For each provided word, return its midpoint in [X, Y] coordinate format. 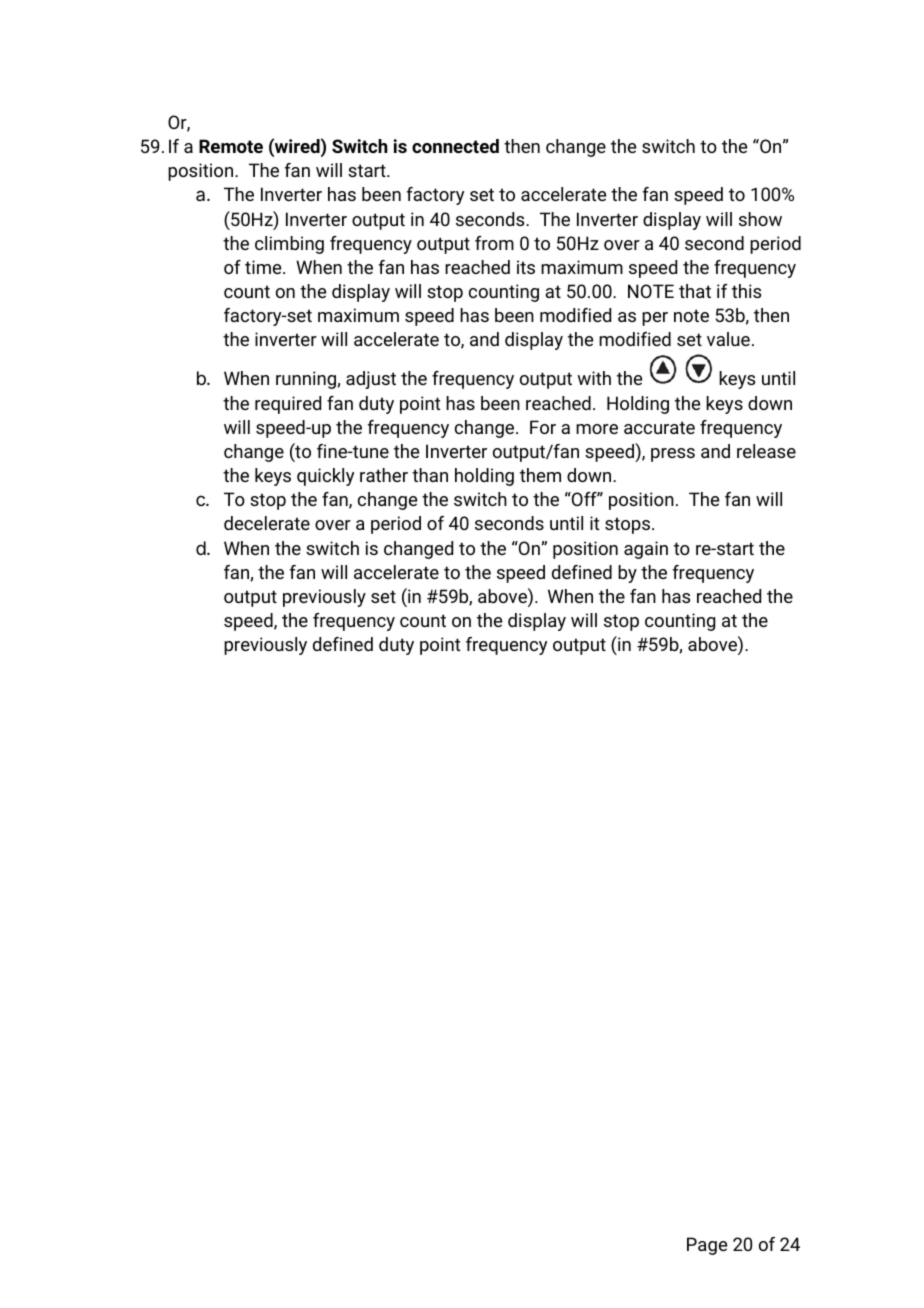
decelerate [267, 523]
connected [455, 146]
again [646, 550]
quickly [325, 477]
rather [384, 475]
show [760, 219]
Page [707, 1246]
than [430, 475]
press [673, 455]
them [540, 475]
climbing [289, 245]
